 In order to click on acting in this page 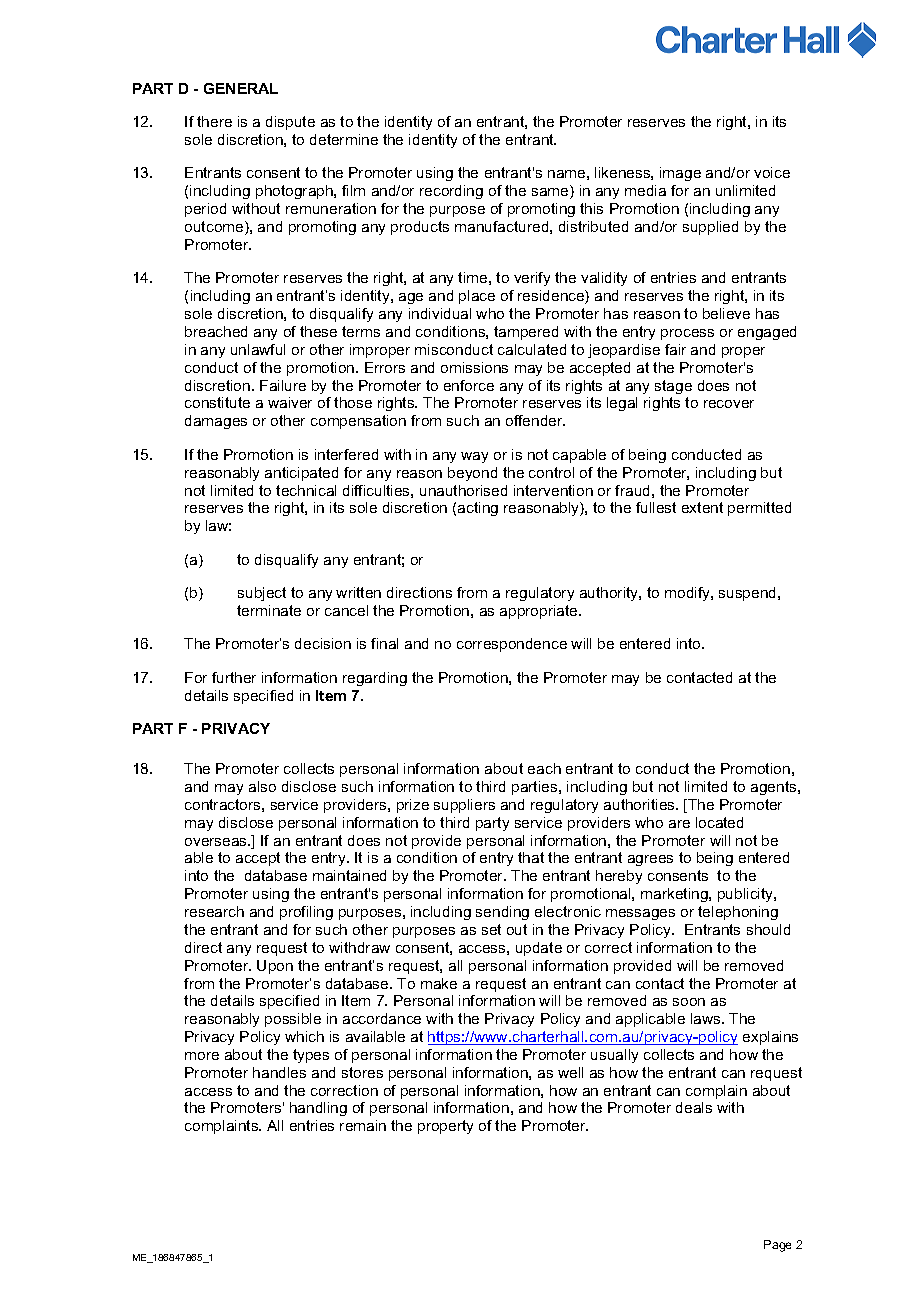, I will do `click(478, 509)`.
